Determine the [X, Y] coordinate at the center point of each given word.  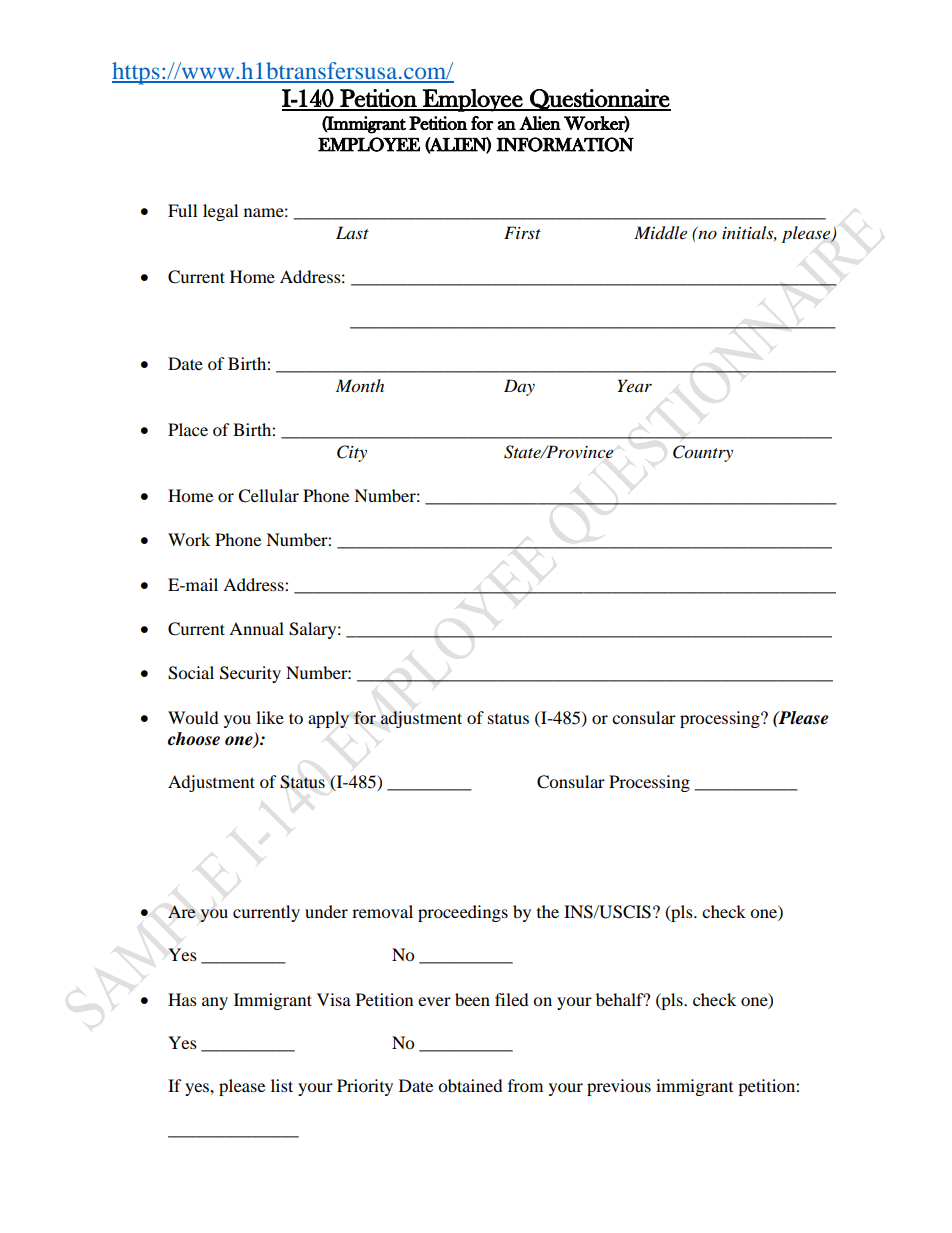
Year [634, 385]
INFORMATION [565, 144]
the [548, 911]
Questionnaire [599, 100]
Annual [256, 628]
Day [519, 387]
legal [220, 212]
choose [194, 739]
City [352, 453]
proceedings [463, 913]
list [282, 1085]
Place [188, 429]
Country [703, 453]
